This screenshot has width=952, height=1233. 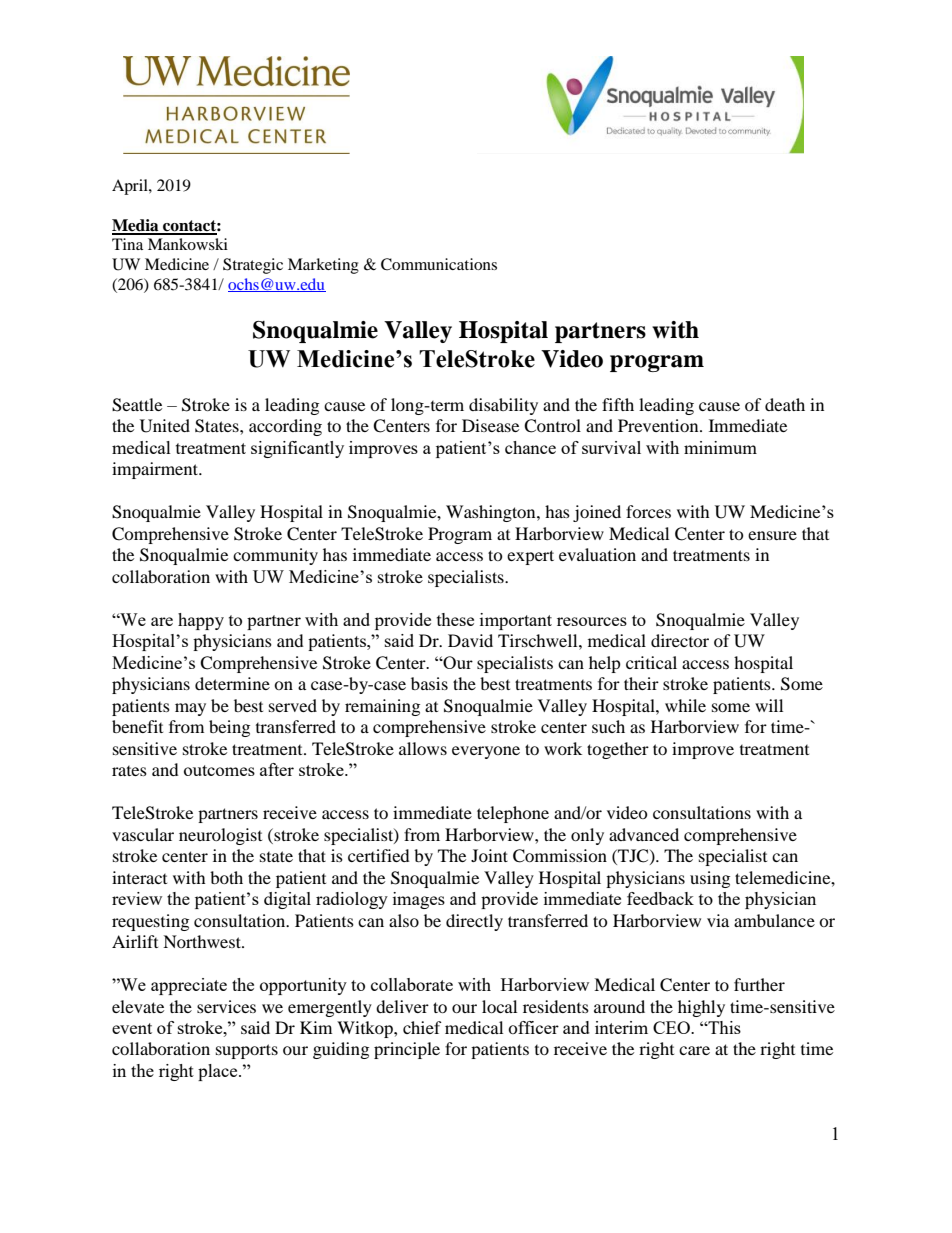 What do you see at coordinates (785, 404) in the screenshot?
I see `death` at bounding box center [785, 404].
